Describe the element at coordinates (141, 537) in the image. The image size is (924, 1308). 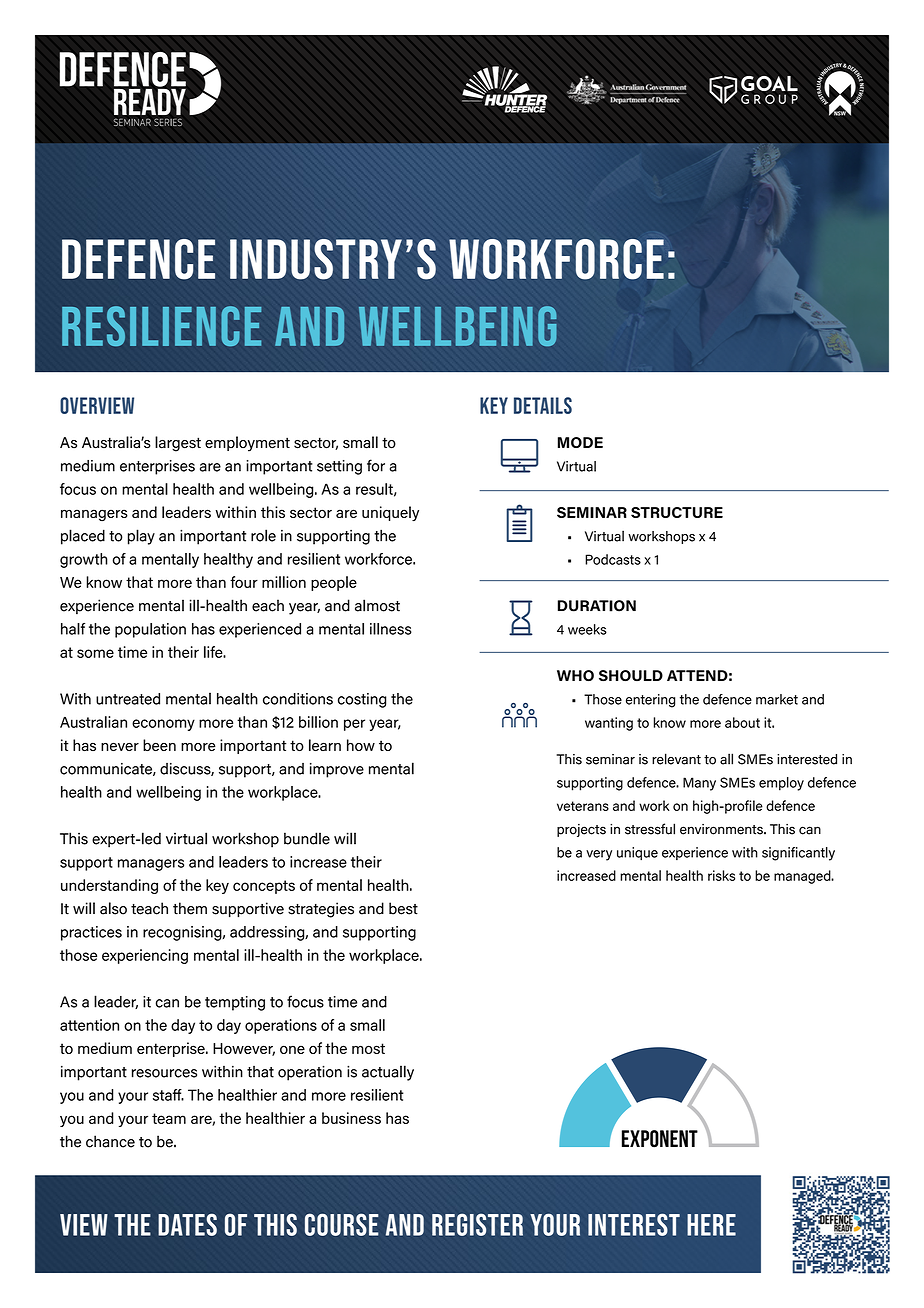
I see `play` at that location.
